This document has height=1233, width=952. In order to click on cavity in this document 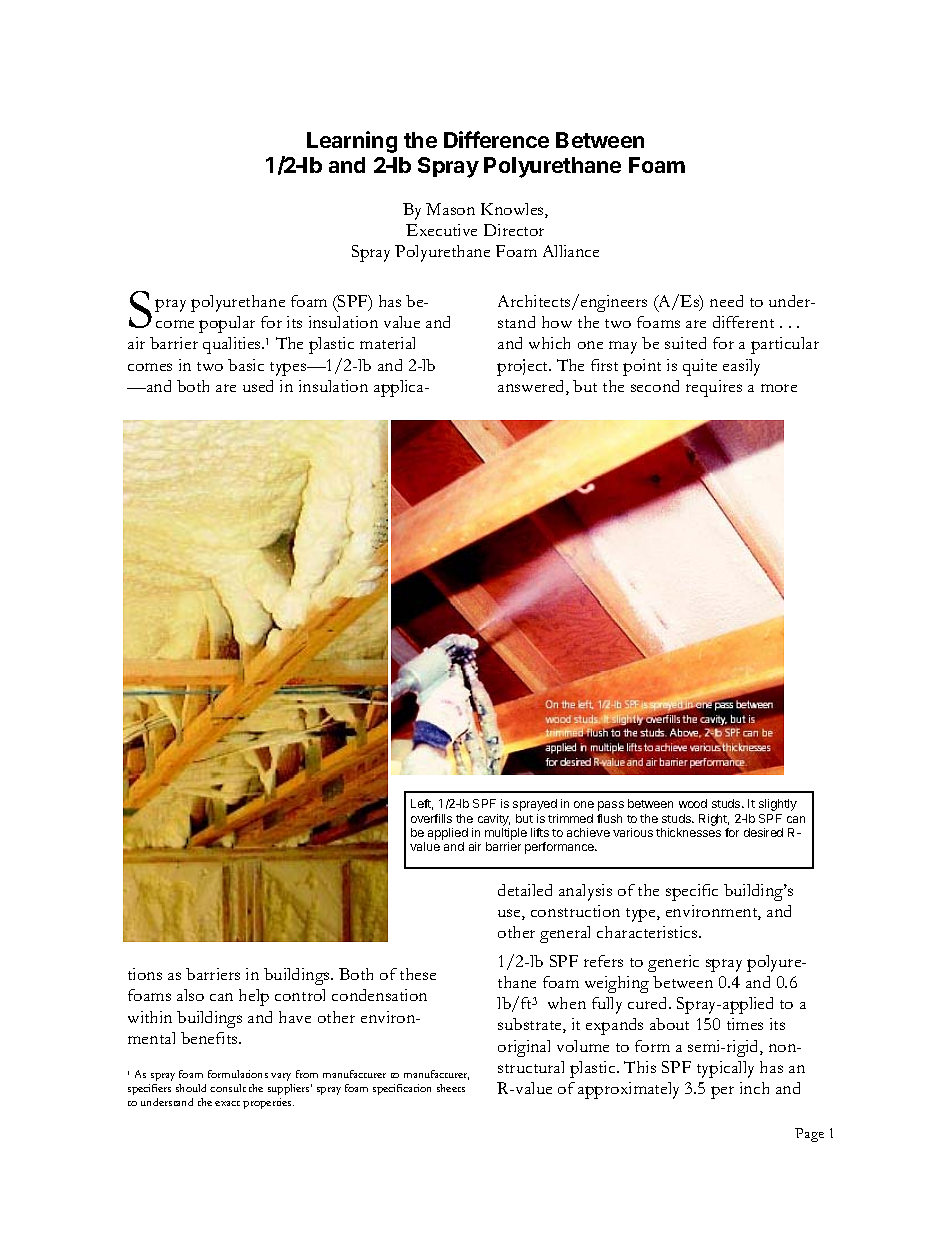, I will do `click(494, 820)`.
